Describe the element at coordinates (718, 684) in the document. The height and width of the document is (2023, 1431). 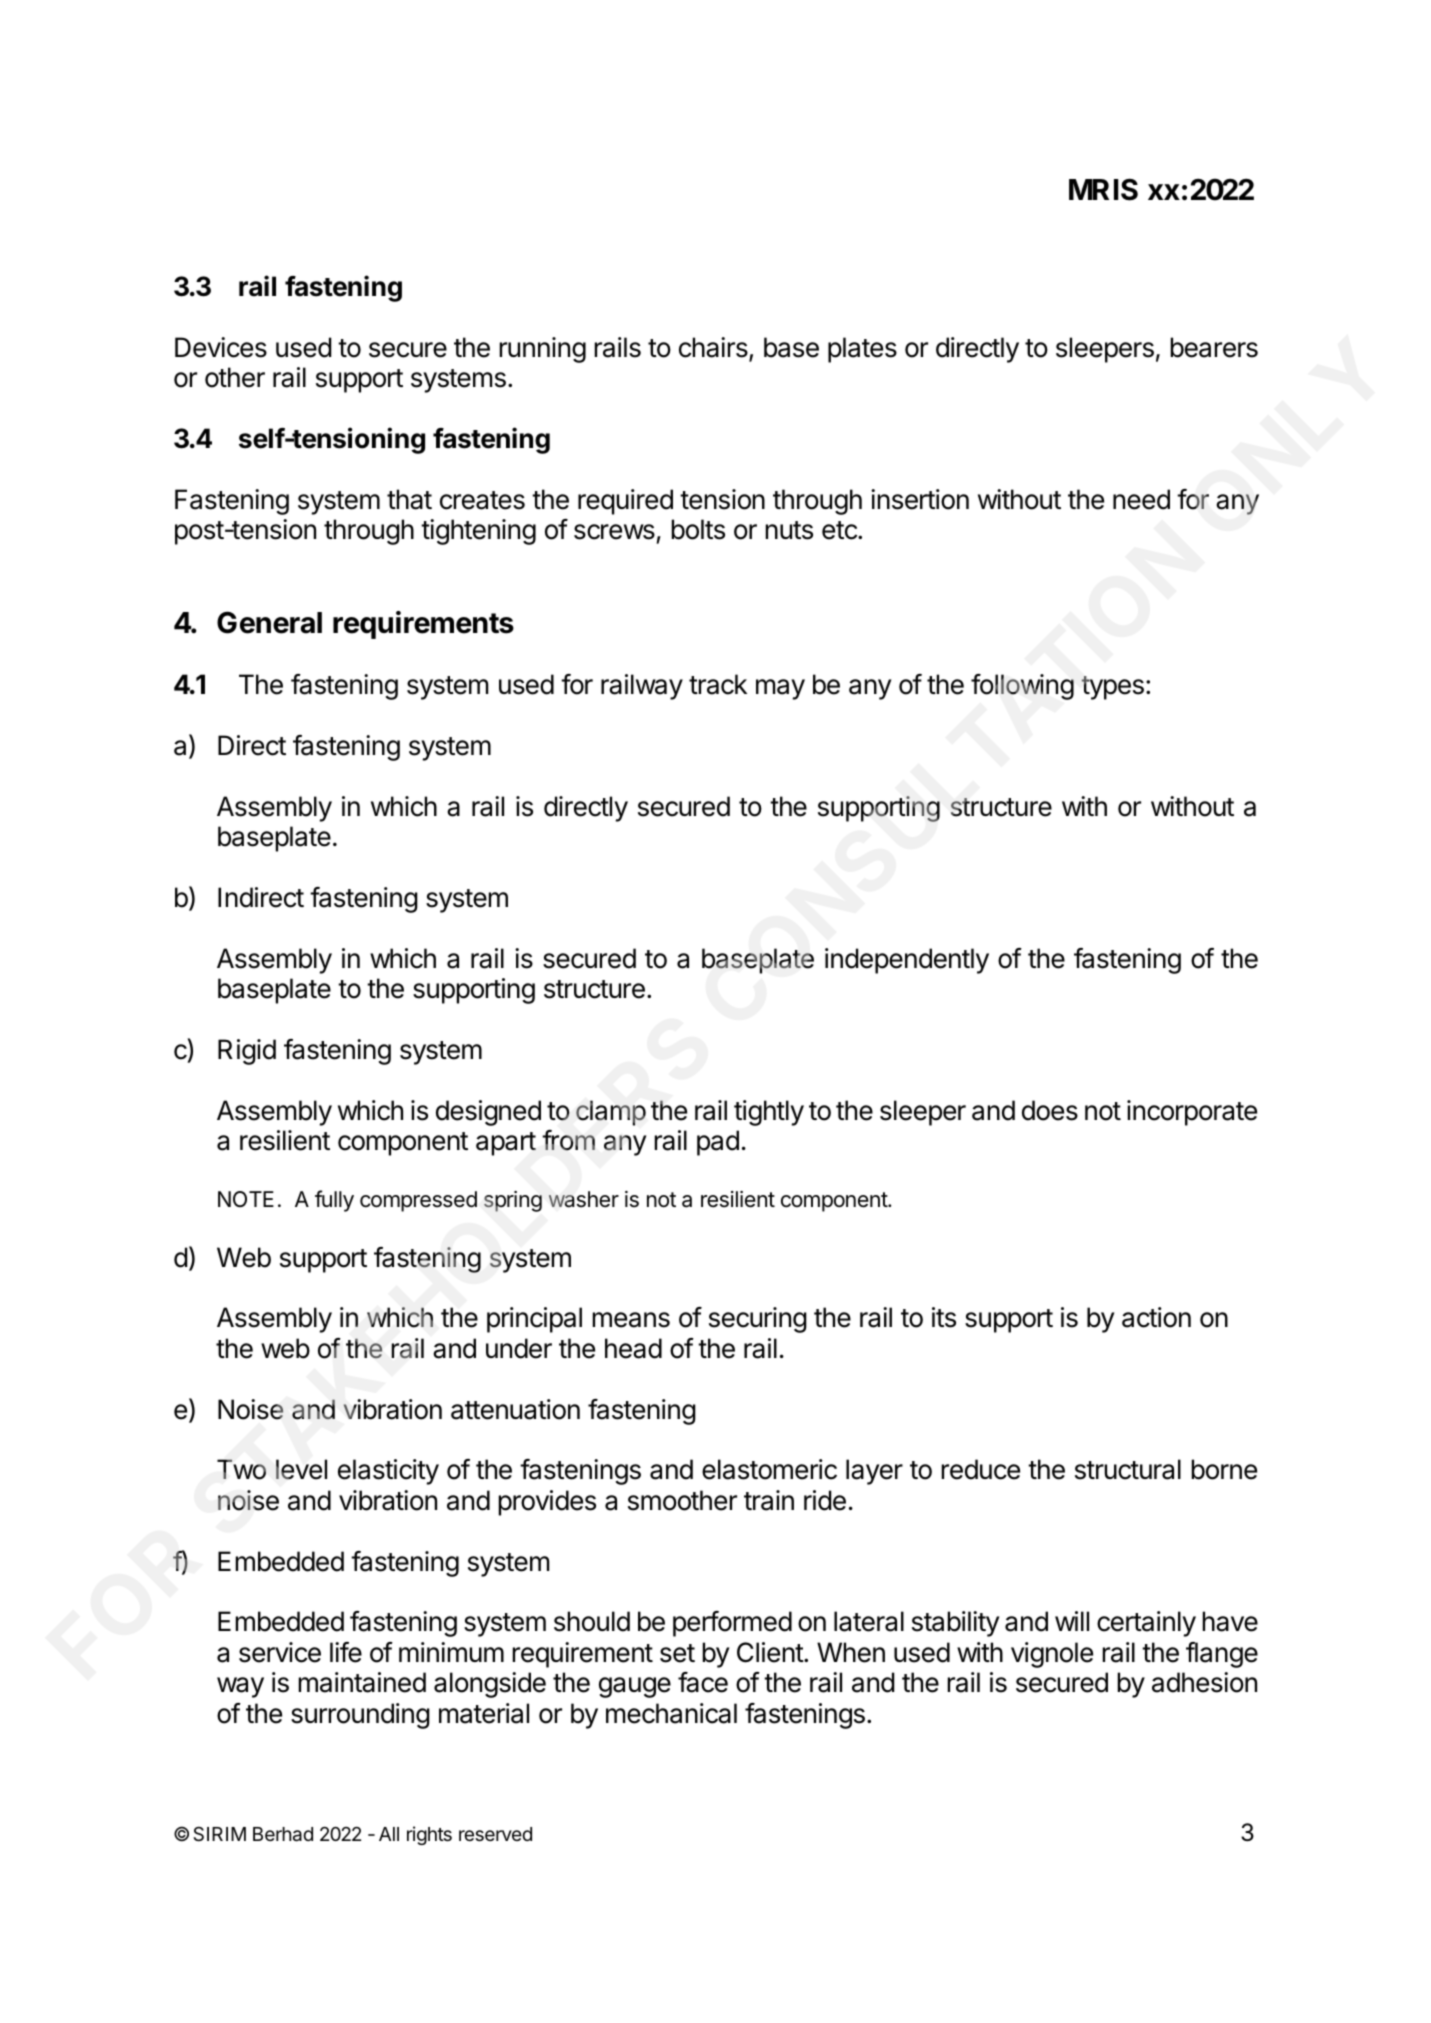
I see `track` at that location.
